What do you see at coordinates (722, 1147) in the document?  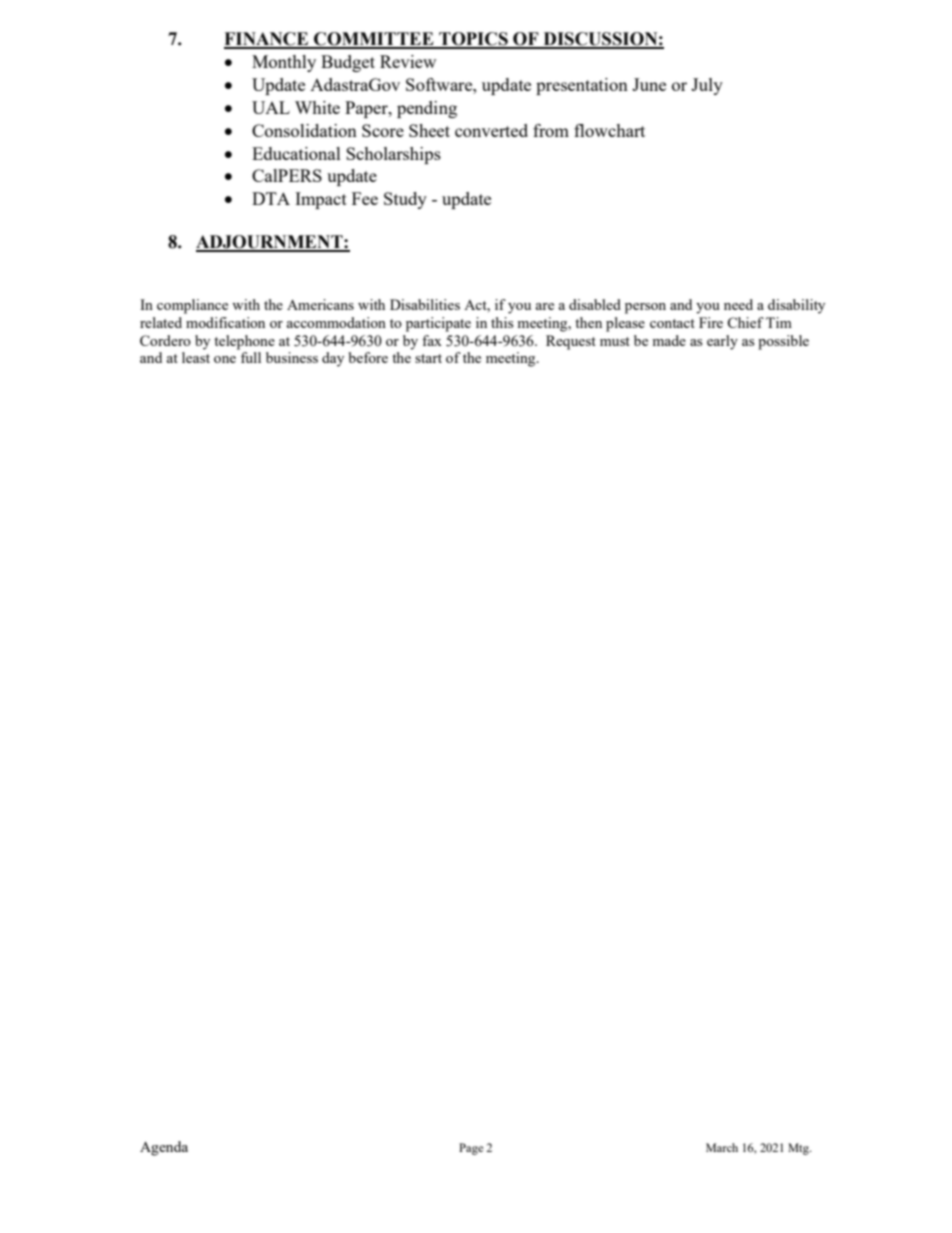 I see `March` at bounding box center [722, 1147].
